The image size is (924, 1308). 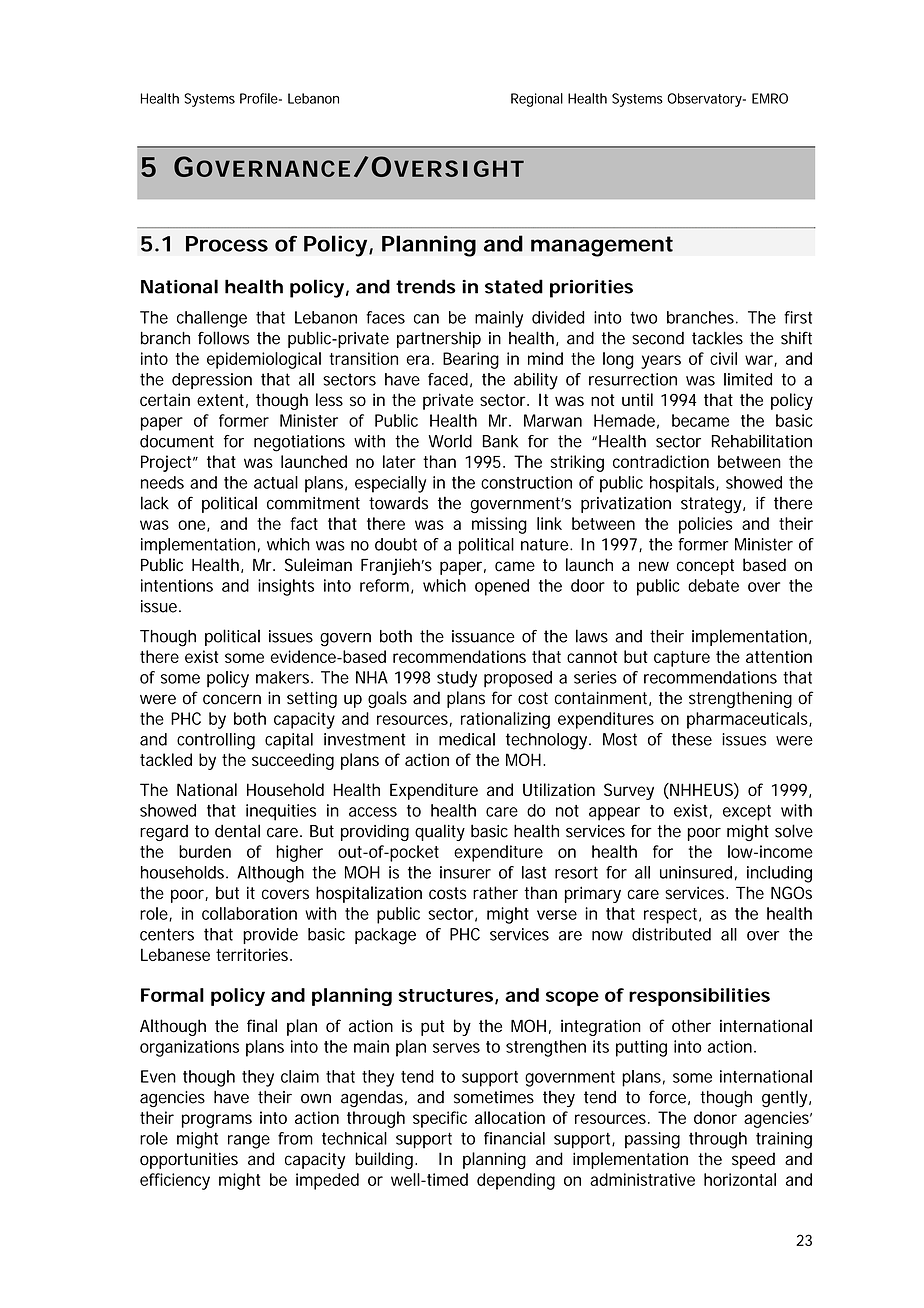 I want to click on range, so click(x=249, y=1142).
